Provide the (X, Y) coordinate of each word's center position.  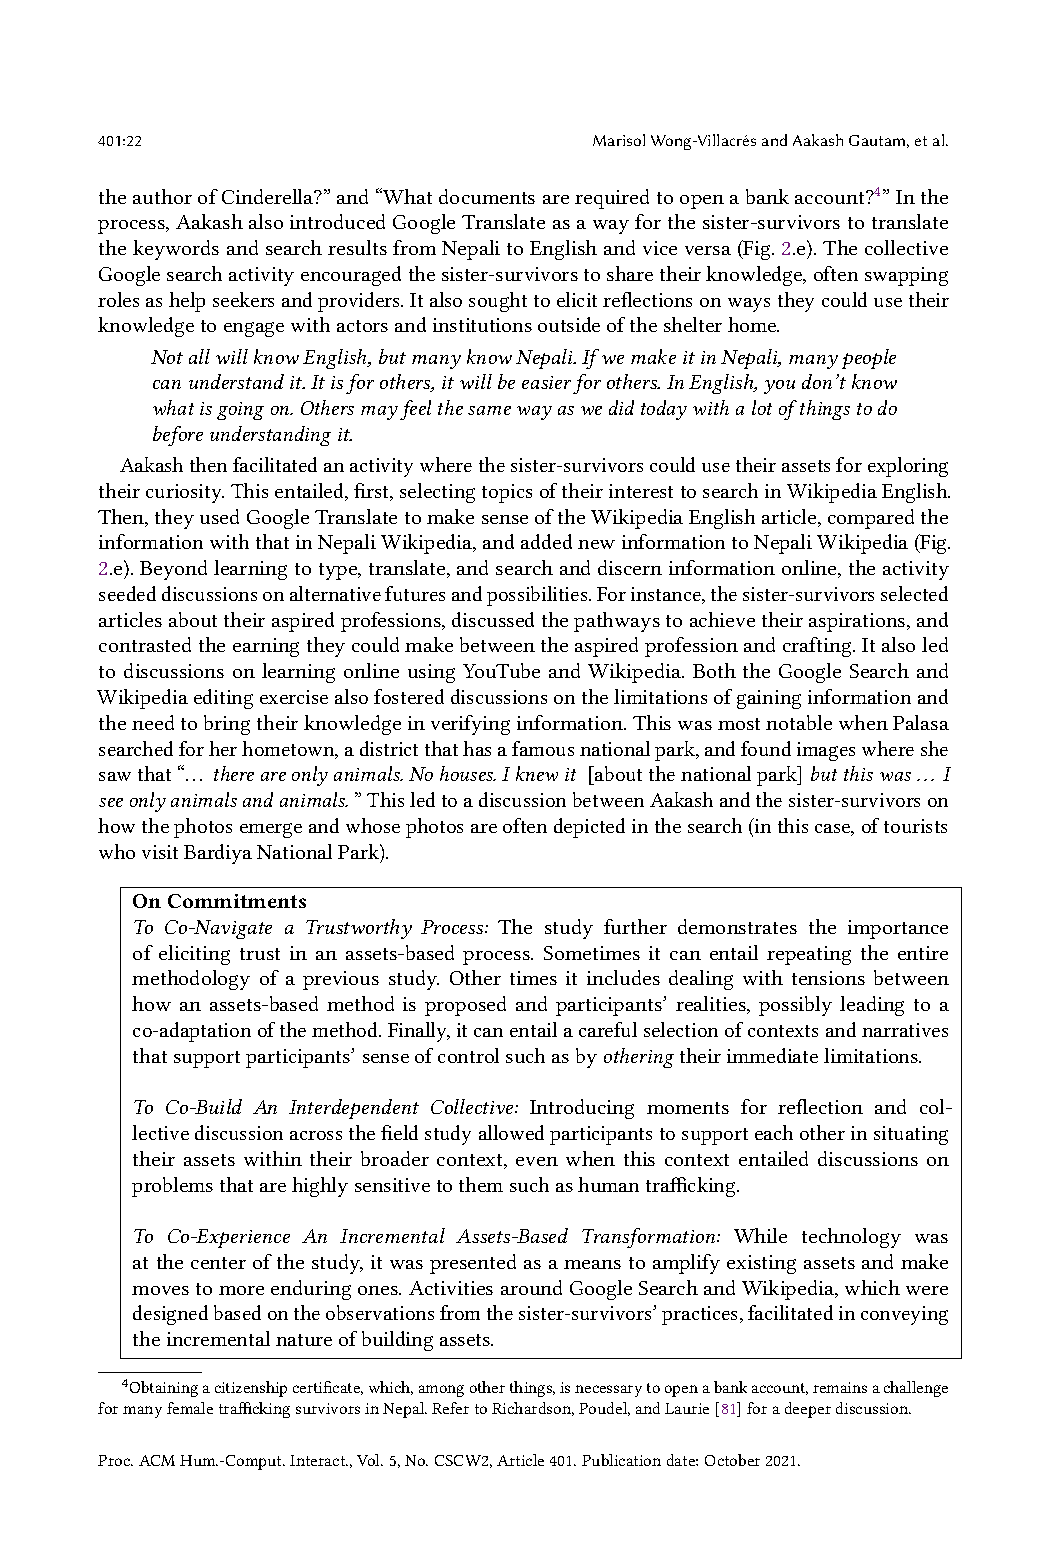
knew (537, 773)
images (826, 751)
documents (487, 196)
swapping (906, 276)
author (162, 196)
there (234, 773)
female (190, 1408)
